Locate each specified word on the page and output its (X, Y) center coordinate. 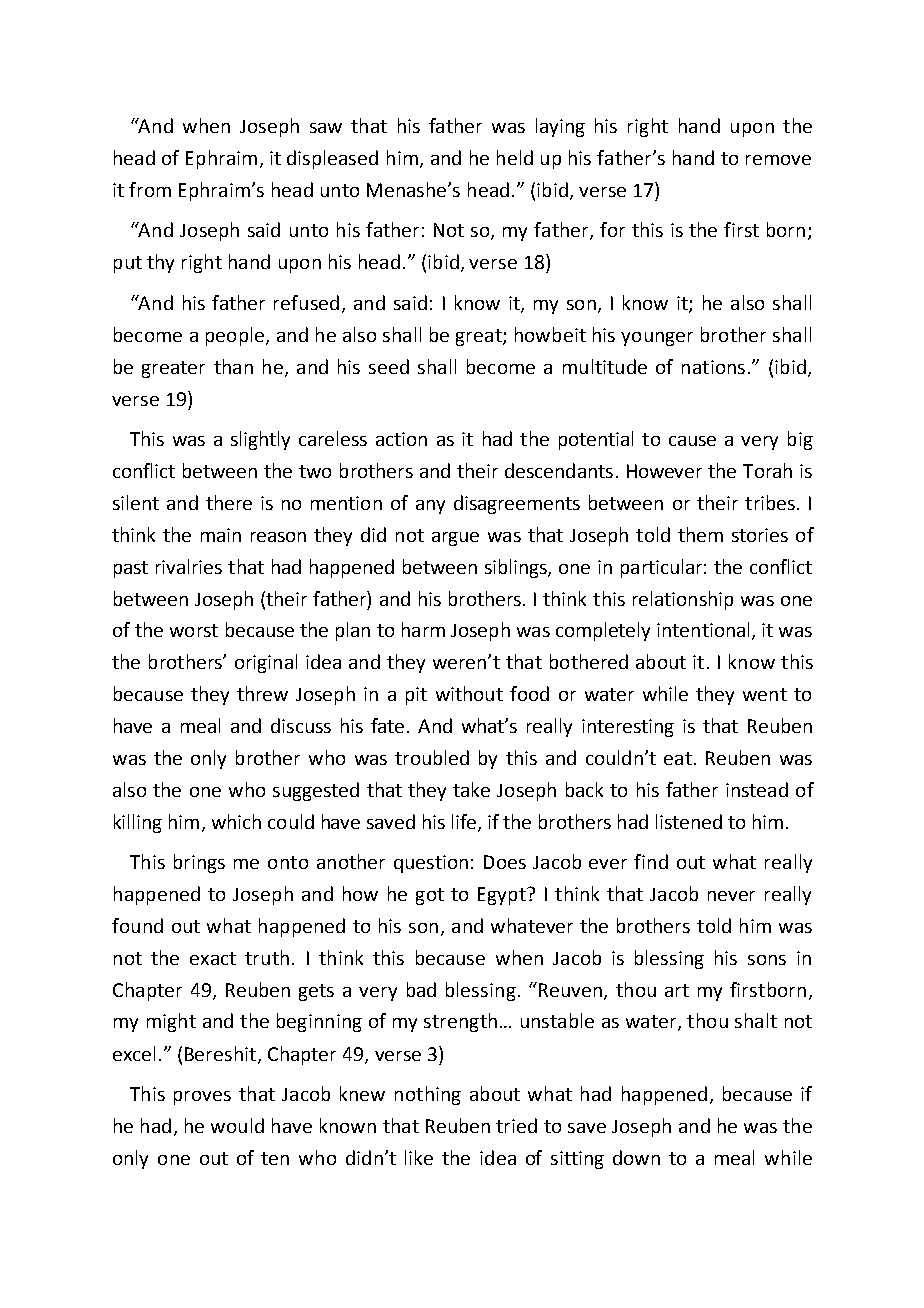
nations (713, 367)
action (401, 439)
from (150, 189)
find (651, 861)
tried (516, 1125)
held (515, 157)
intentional (703, 629)
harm (423, 629)
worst (194, 630)
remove (778, 160)
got (430, 896)
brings (199, 863)
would (237, 1125)
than (233, 366)
